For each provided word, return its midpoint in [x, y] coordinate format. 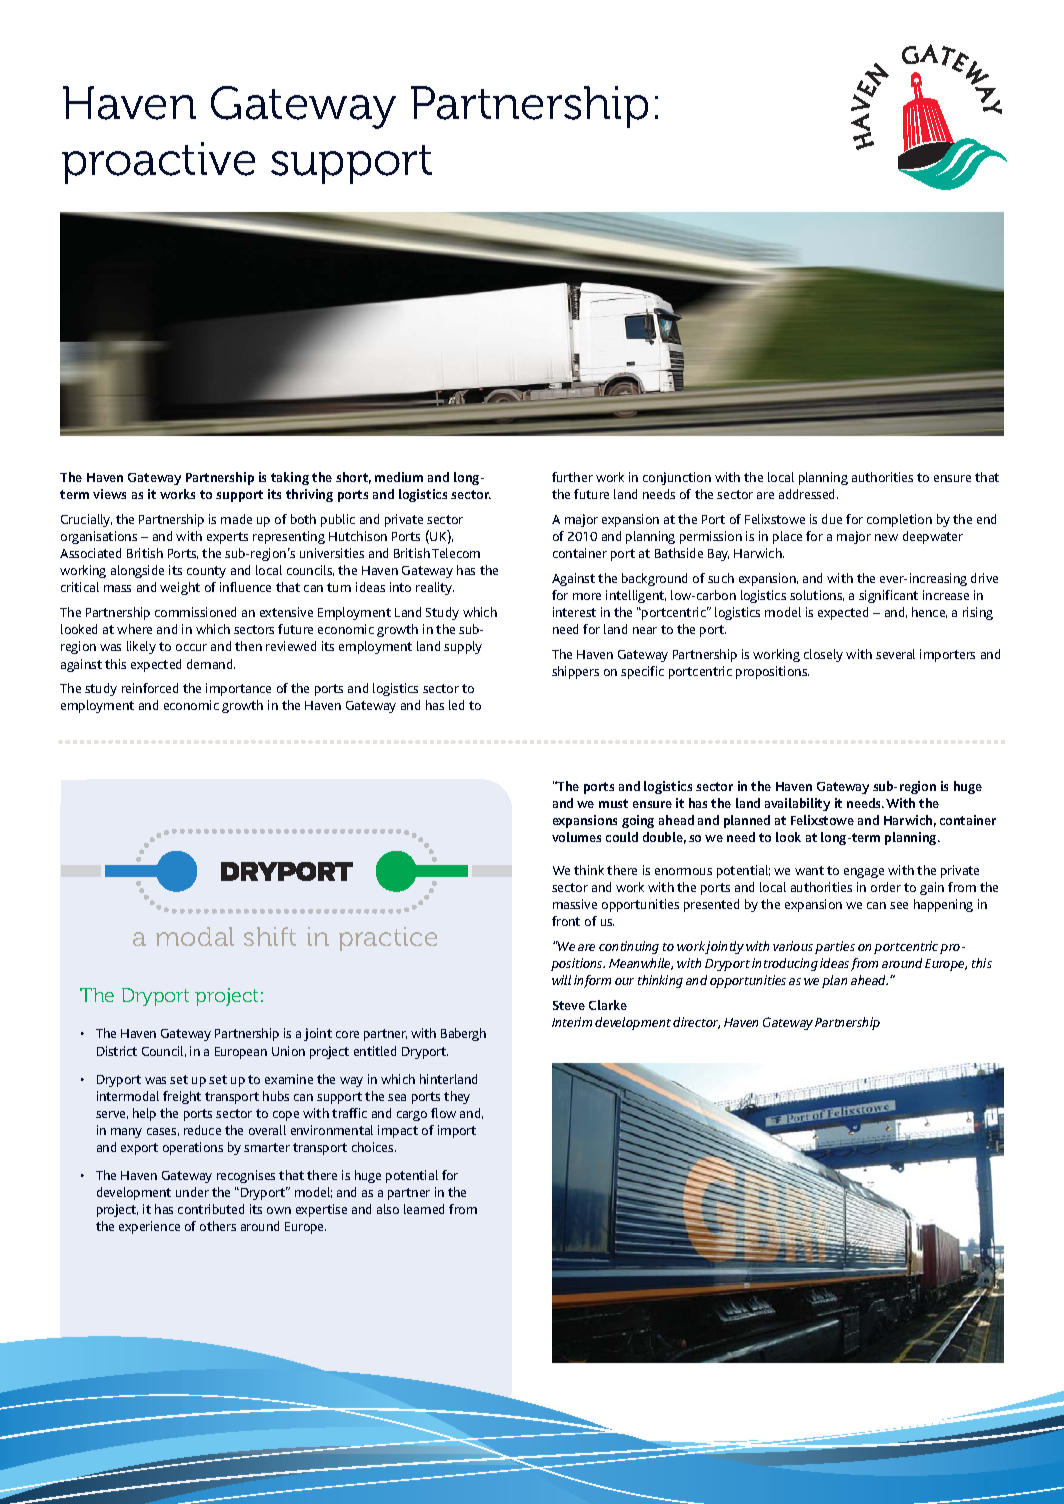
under [192, 1192]
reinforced [150, 688]
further [572, 477]
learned [424, 1209]
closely [823, 655]
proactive [158, 163]
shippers [575, 672]
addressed [808, 494]
